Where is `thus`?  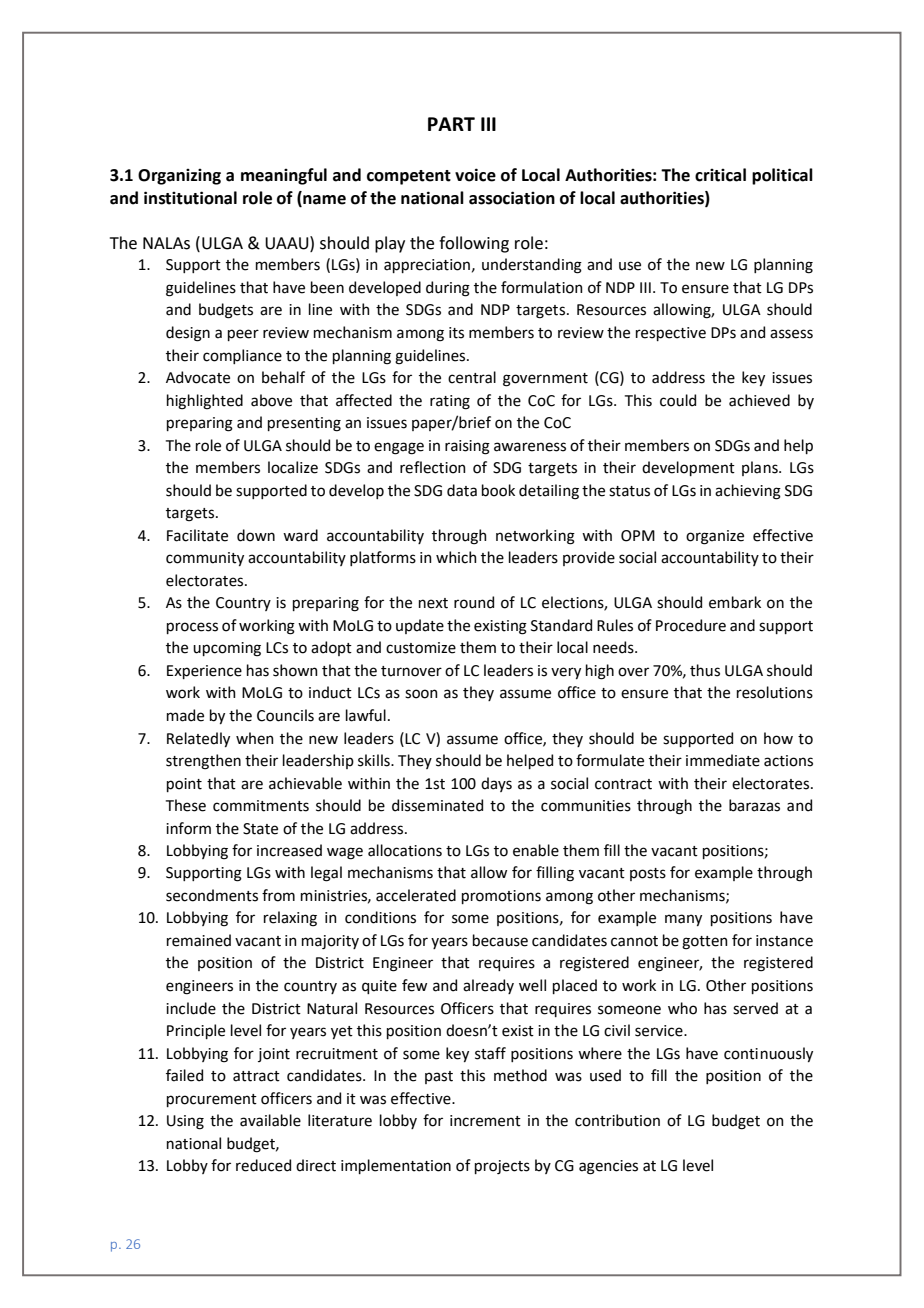 thus is located at coordinates (705, 670).
